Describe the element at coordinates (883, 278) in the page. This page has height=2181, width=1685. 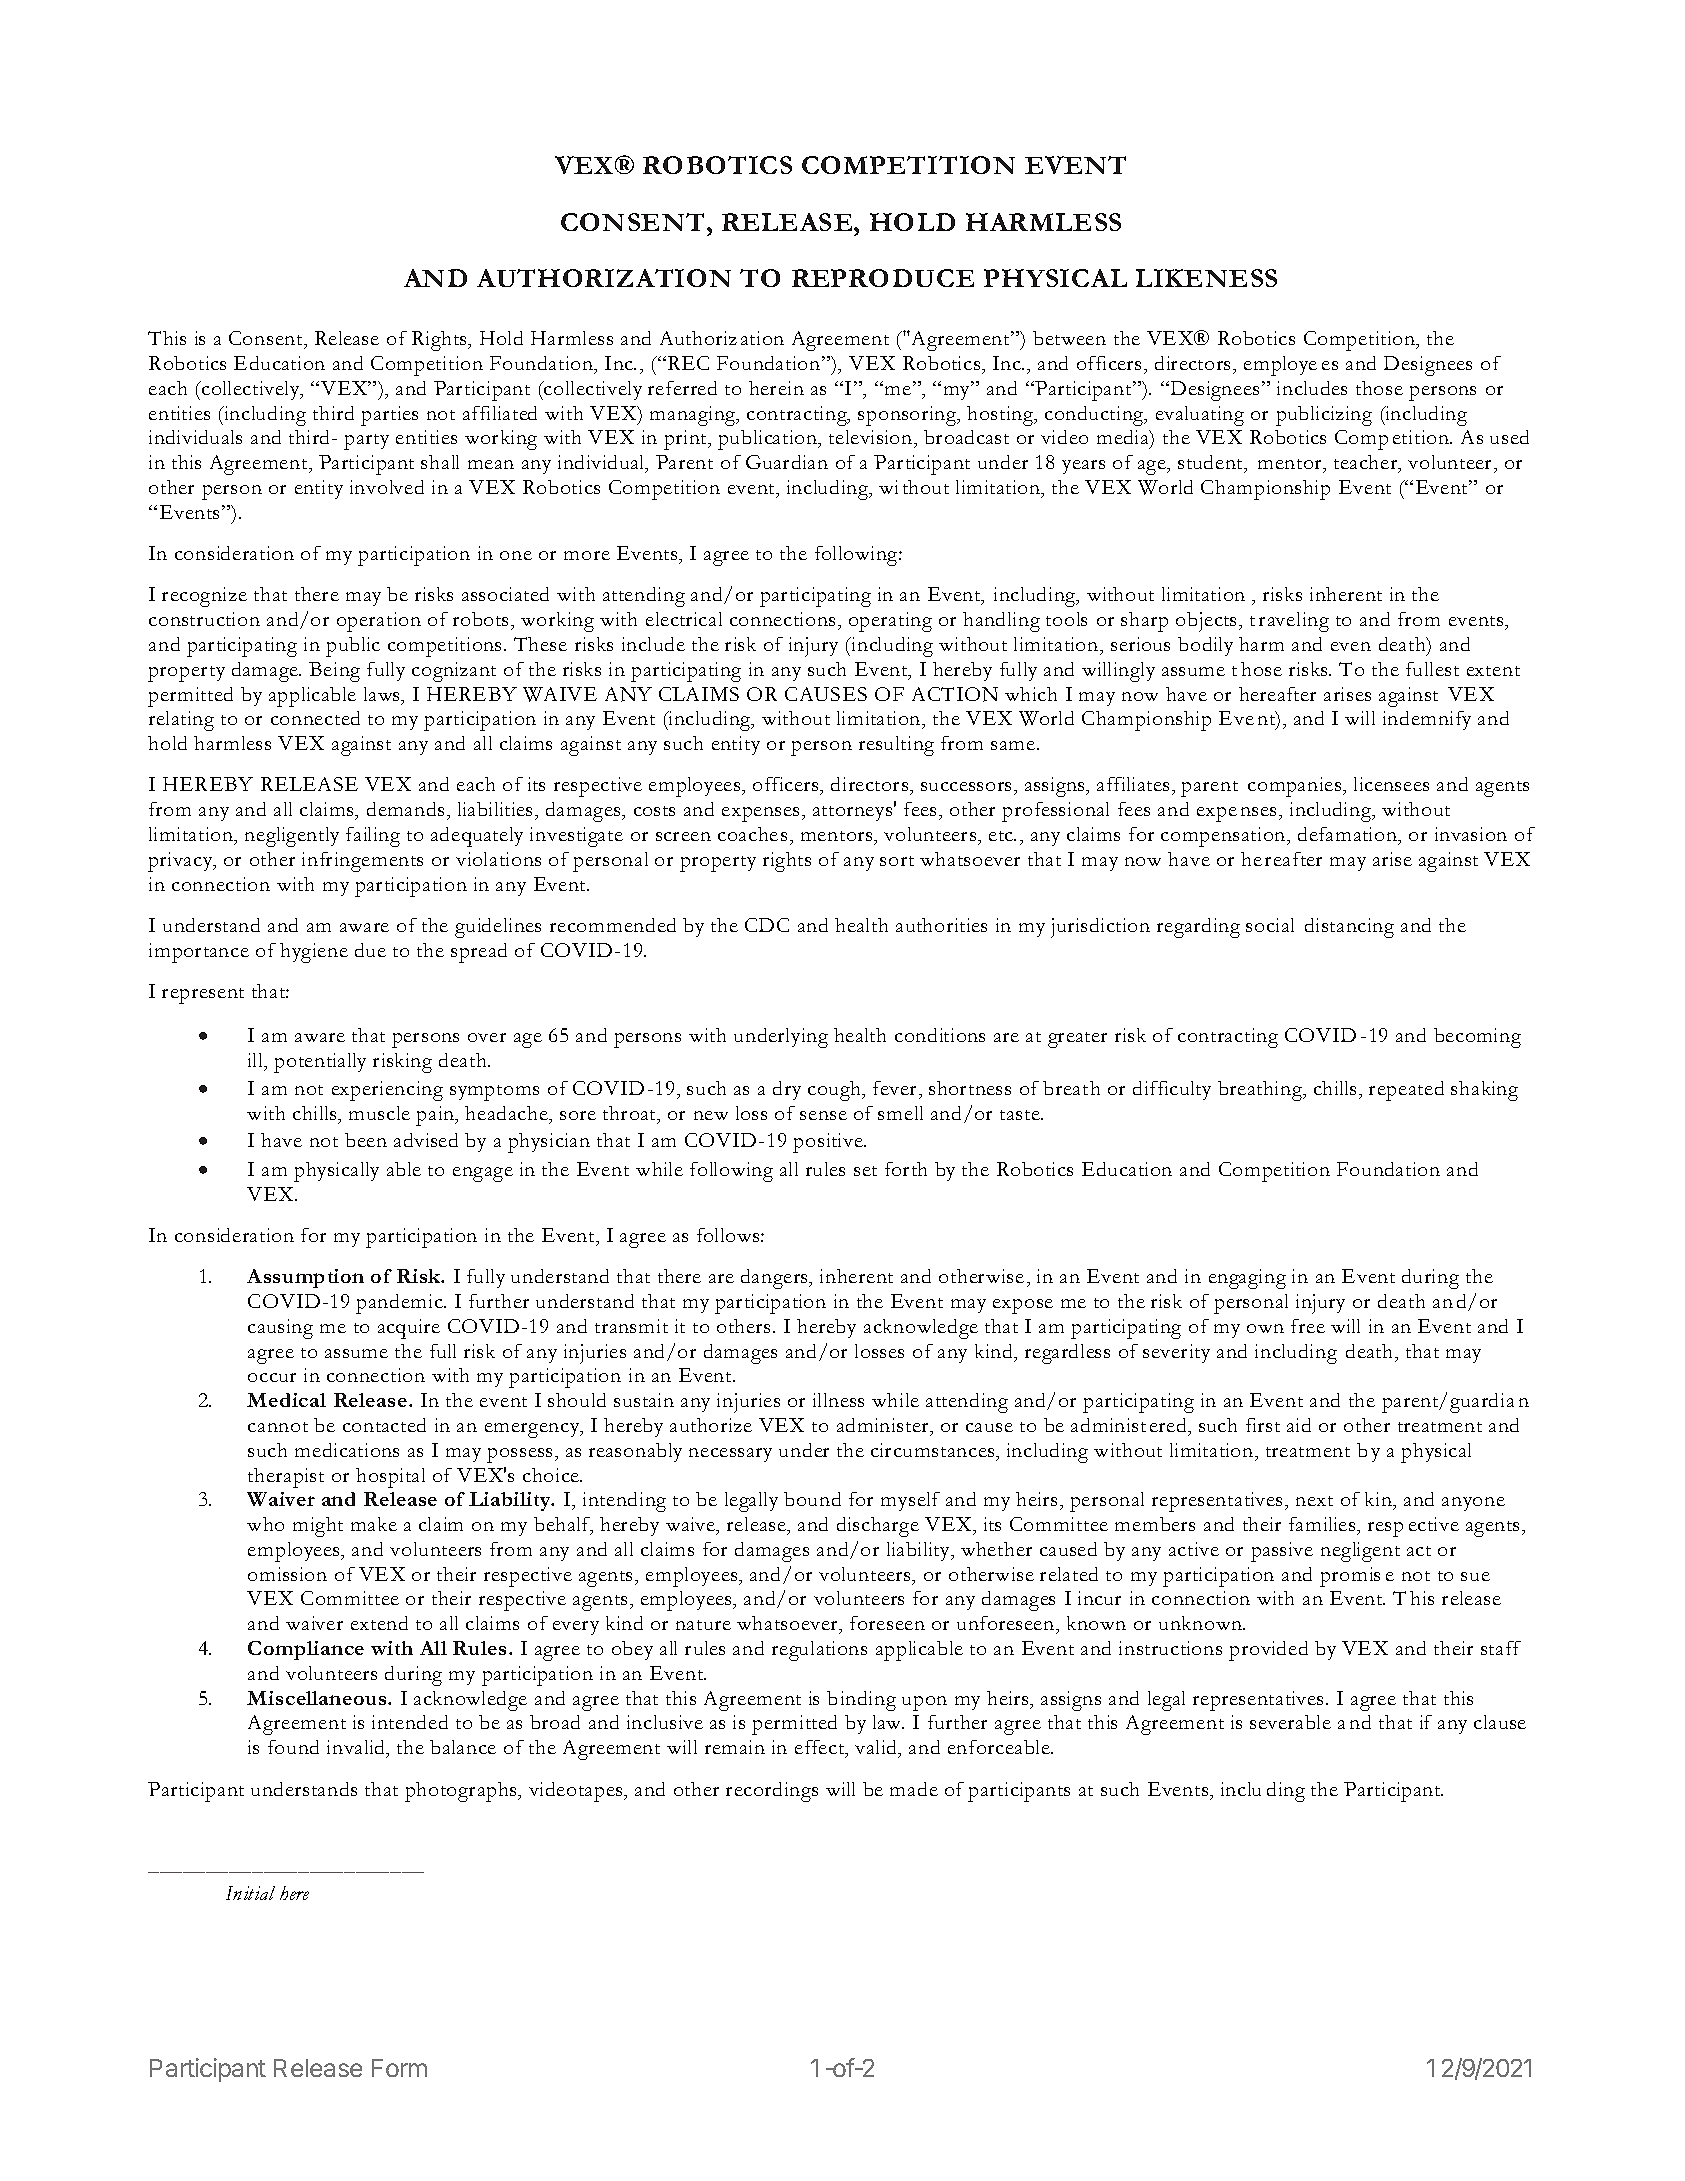
I see `REPRODUCE` at that location.
